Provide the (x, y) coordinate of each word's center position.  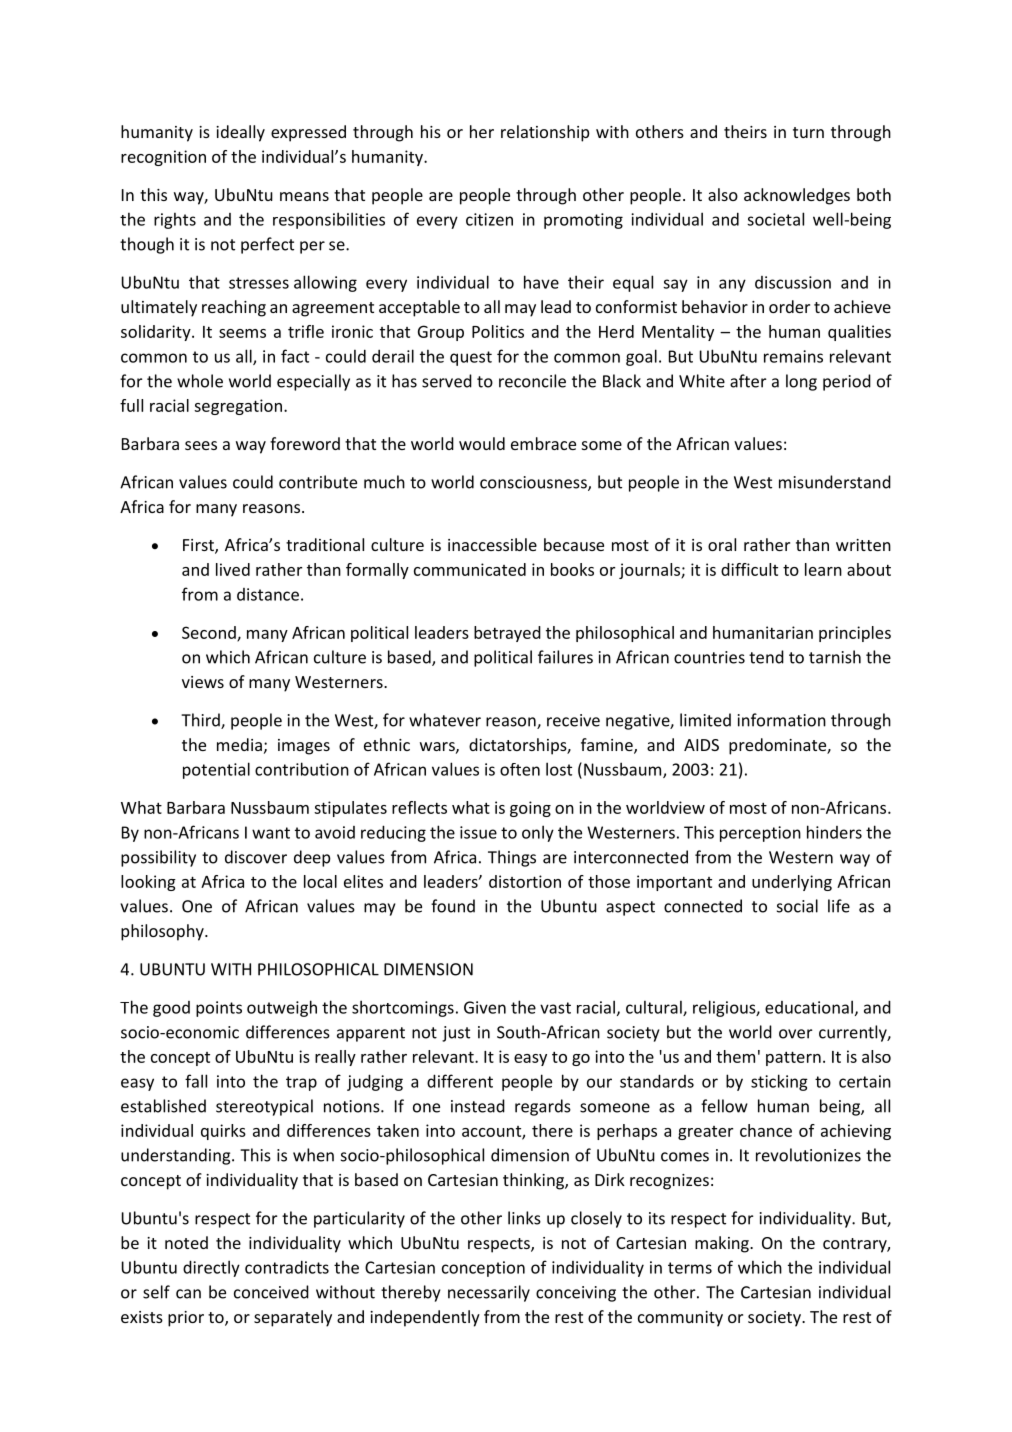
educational (809, 1007)
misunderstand (835, 482)
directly (211, 1268)
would (482, 443)
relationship (545, 133)
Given (485, 1007)
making (723, 1244)
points (219, 1009)
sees (201, 445)
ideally (240, 133)
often (520, 769)
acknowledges (797, 196)
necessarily (489, 1293)
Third (201, 721)
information (782, 720)
